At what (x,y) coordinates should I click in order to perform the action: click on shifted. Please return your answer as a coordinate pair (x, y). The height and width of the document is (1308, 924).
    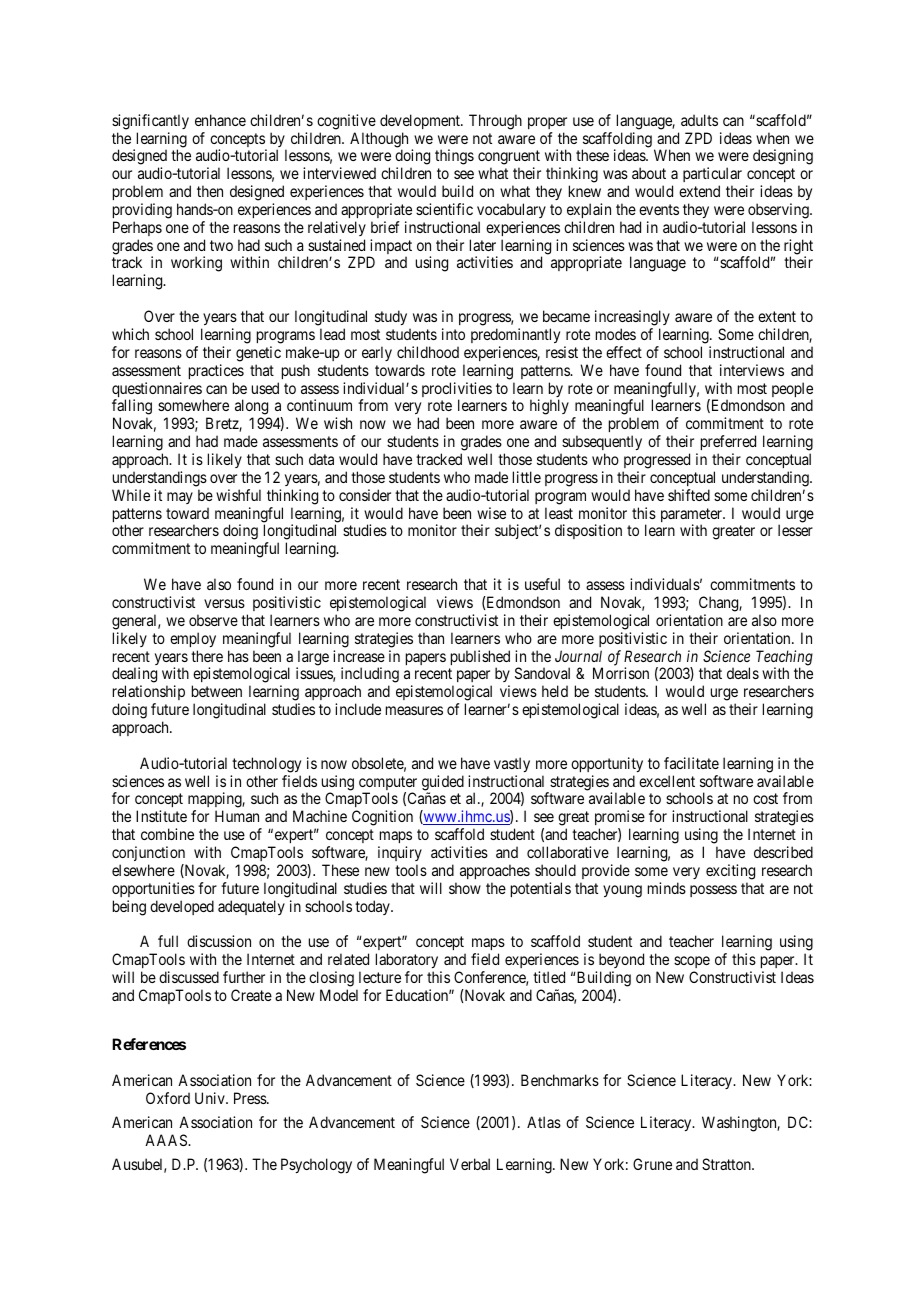
    Looking at the image, I should click on (689, 495).
